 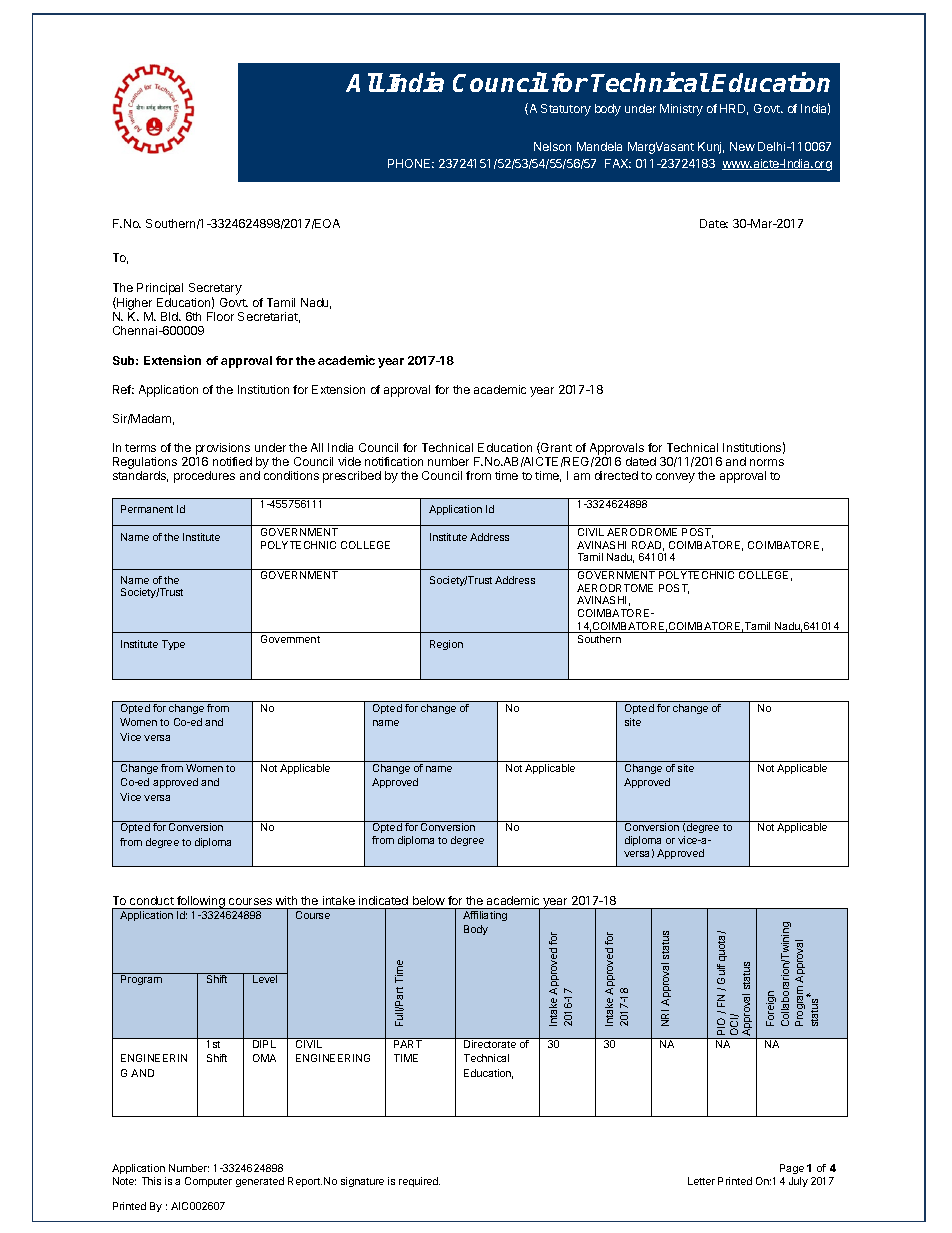 What do you see at coordinates (446, 645) in the screenshot?
I see `Region` at bounding box center [446, 645].
